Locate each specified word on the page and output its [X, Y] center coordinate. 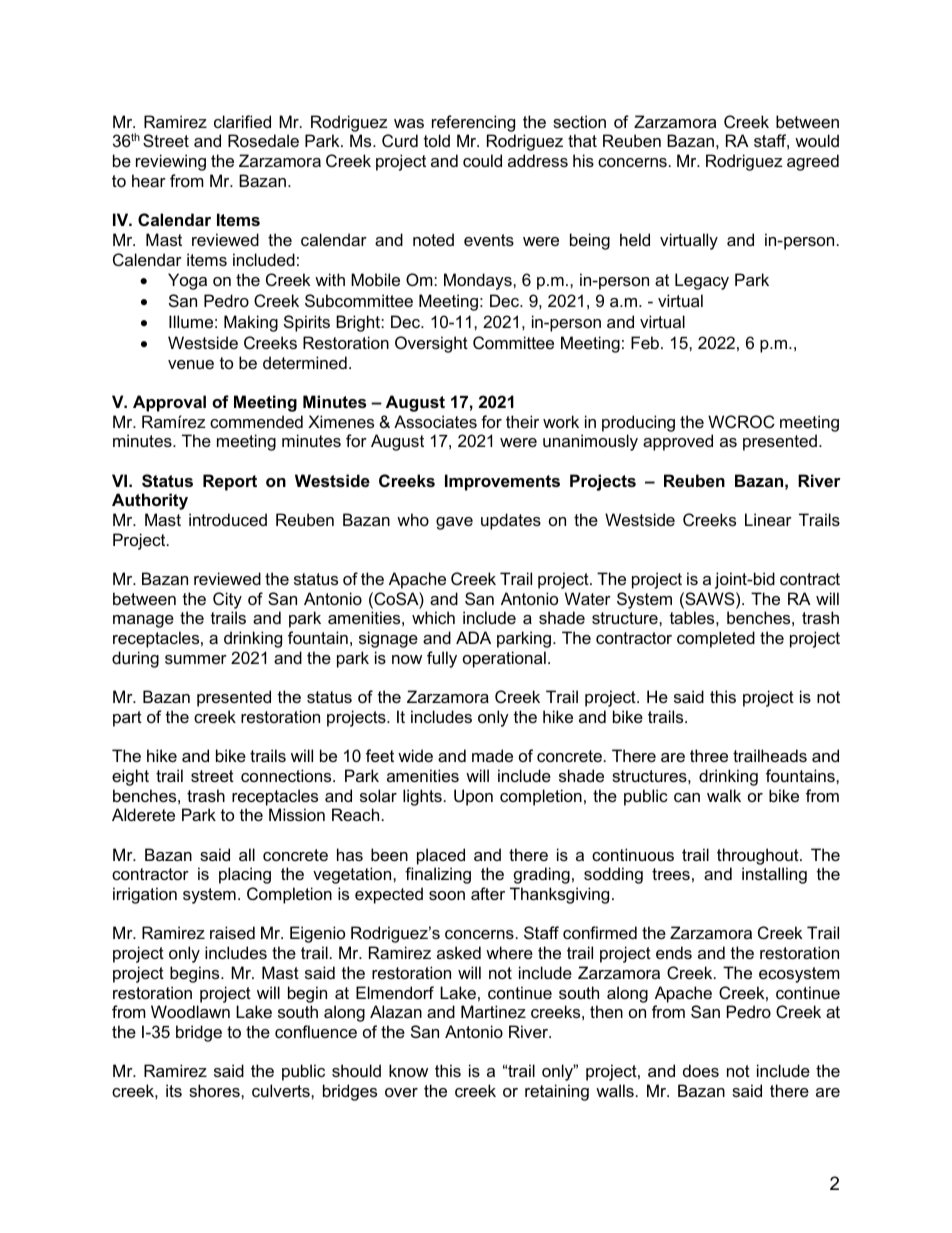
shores [215, 1090]
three [709, 755]
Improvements [502, 482]
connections [287, 775]
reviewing [171, 162]
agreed [813, 162]
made [492, 755]
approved [678, 442]
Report [230, 482]
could [482, 160]
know [408, 1070]
